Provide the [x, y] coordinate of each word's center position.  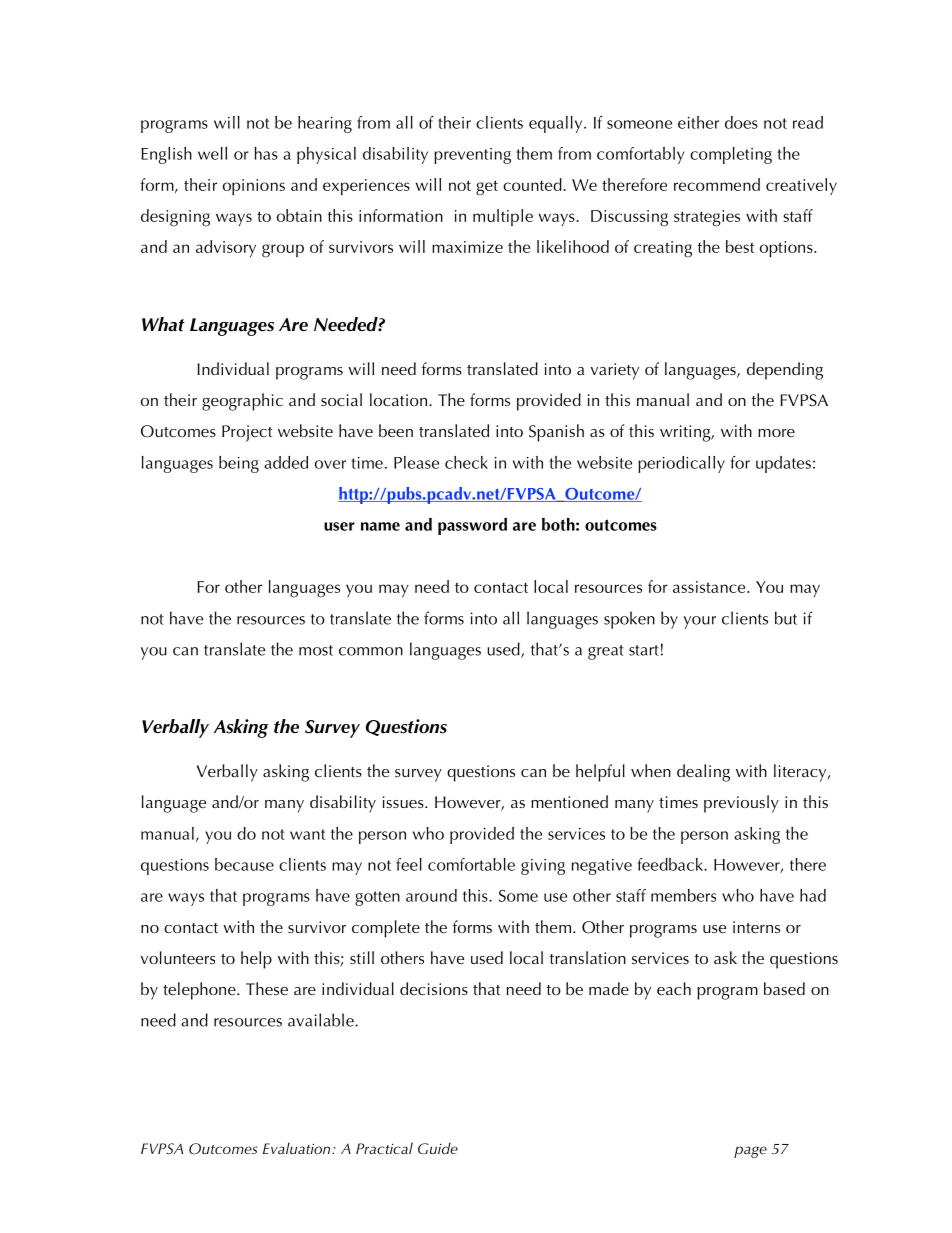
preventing [472, 156]
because [244, 864]
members [683, 895]
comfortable [471, 864]
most [316, 650]
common [371, 651]
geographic [242, 402]
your [700, 622]
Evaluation [298, 1148]
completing [731, 155]
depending [785, 371]
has [266, 153]
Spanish [556, 433]
